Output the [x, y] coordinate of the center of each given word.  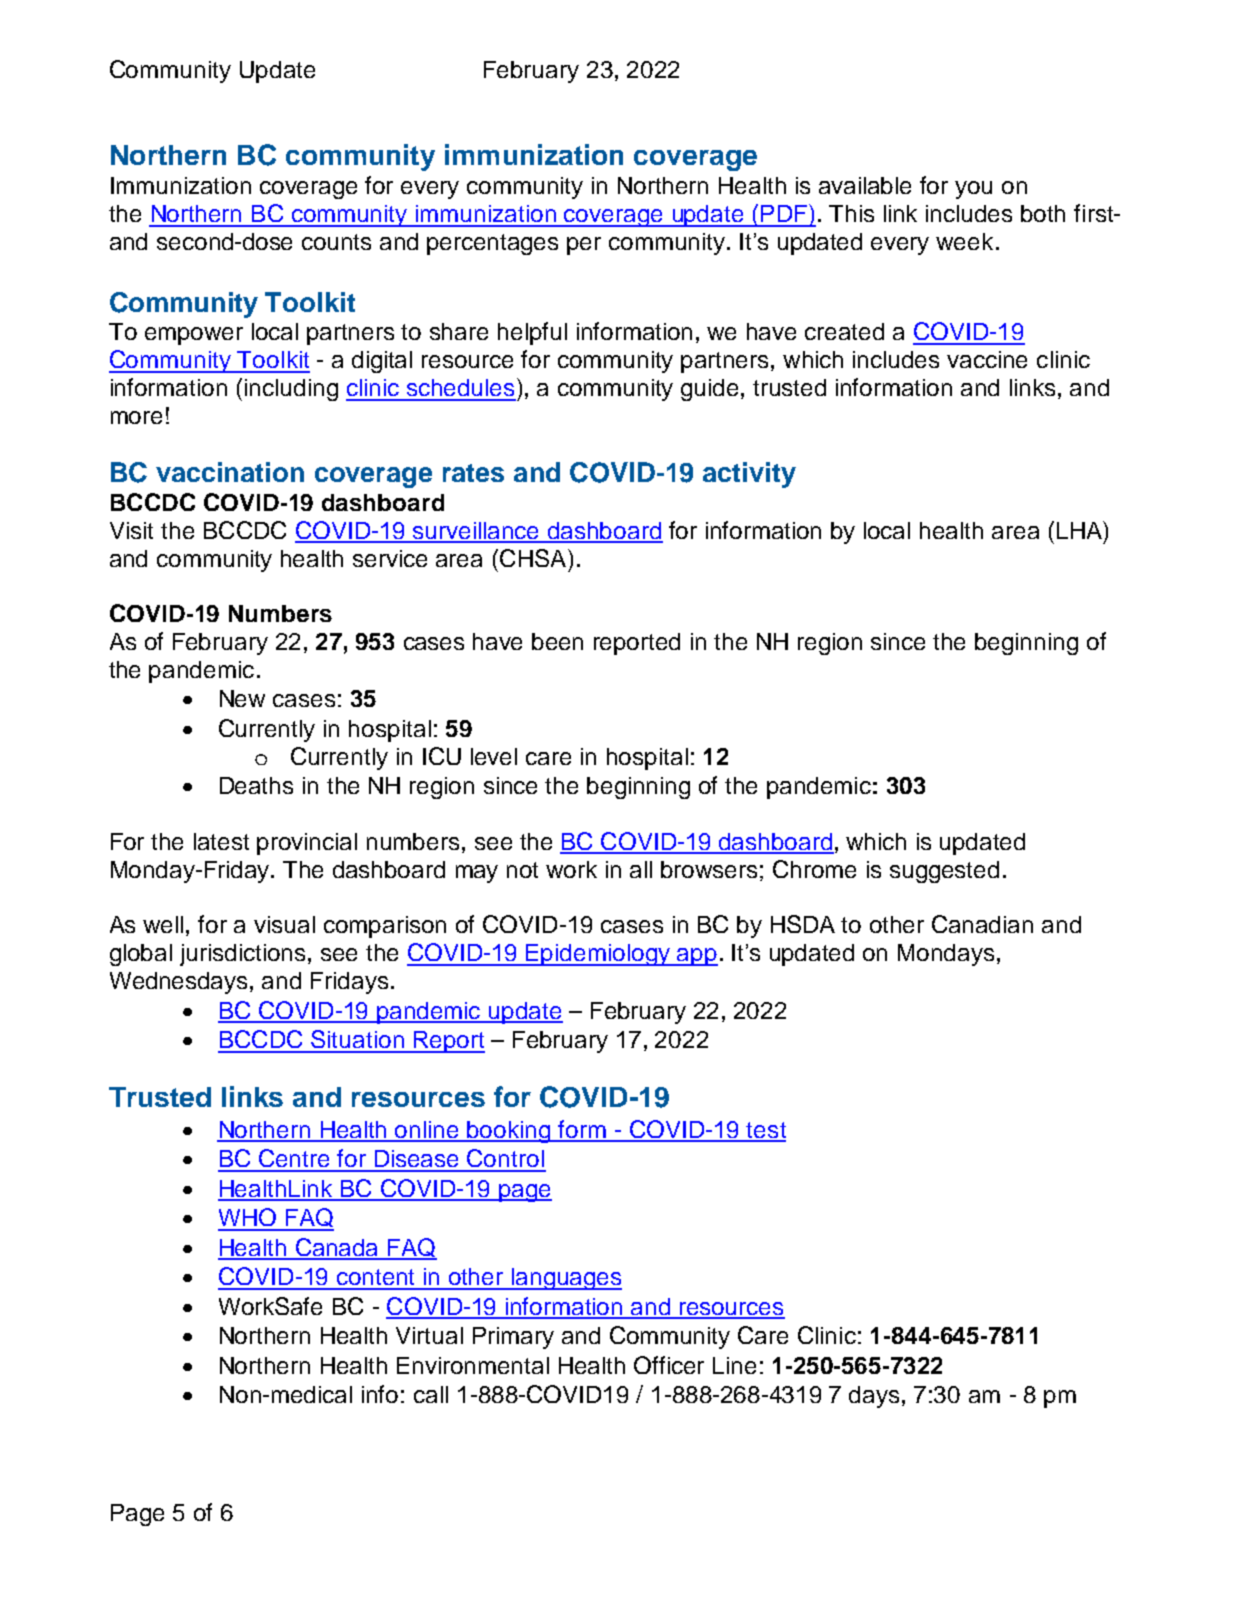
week [964, 241]
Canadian [982, 924]
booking [509, 1132]
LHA [1080, 530]
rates [473, 473]
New [242, 698]
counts [336, 242]
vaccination [230, 472]
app [696, 957]
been [557, 641]
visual [284, 924]
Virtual [429, 1335]
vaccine [987, 359]
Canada [337, 1248]
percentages [492, 244]
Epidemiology [598, 955]
